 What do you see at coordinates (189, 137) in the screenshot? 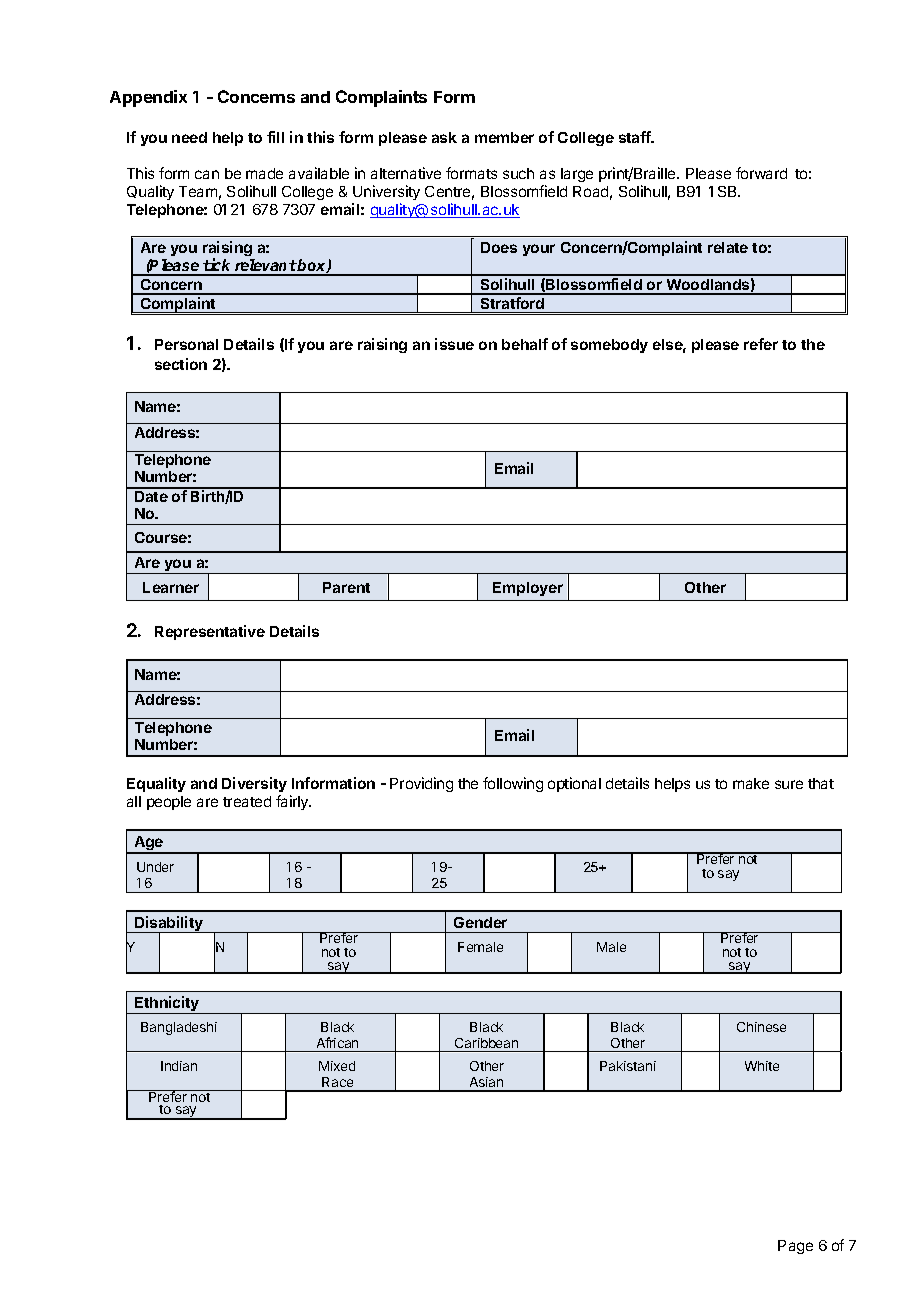
I see `need` at bounding box center [189, 137].
